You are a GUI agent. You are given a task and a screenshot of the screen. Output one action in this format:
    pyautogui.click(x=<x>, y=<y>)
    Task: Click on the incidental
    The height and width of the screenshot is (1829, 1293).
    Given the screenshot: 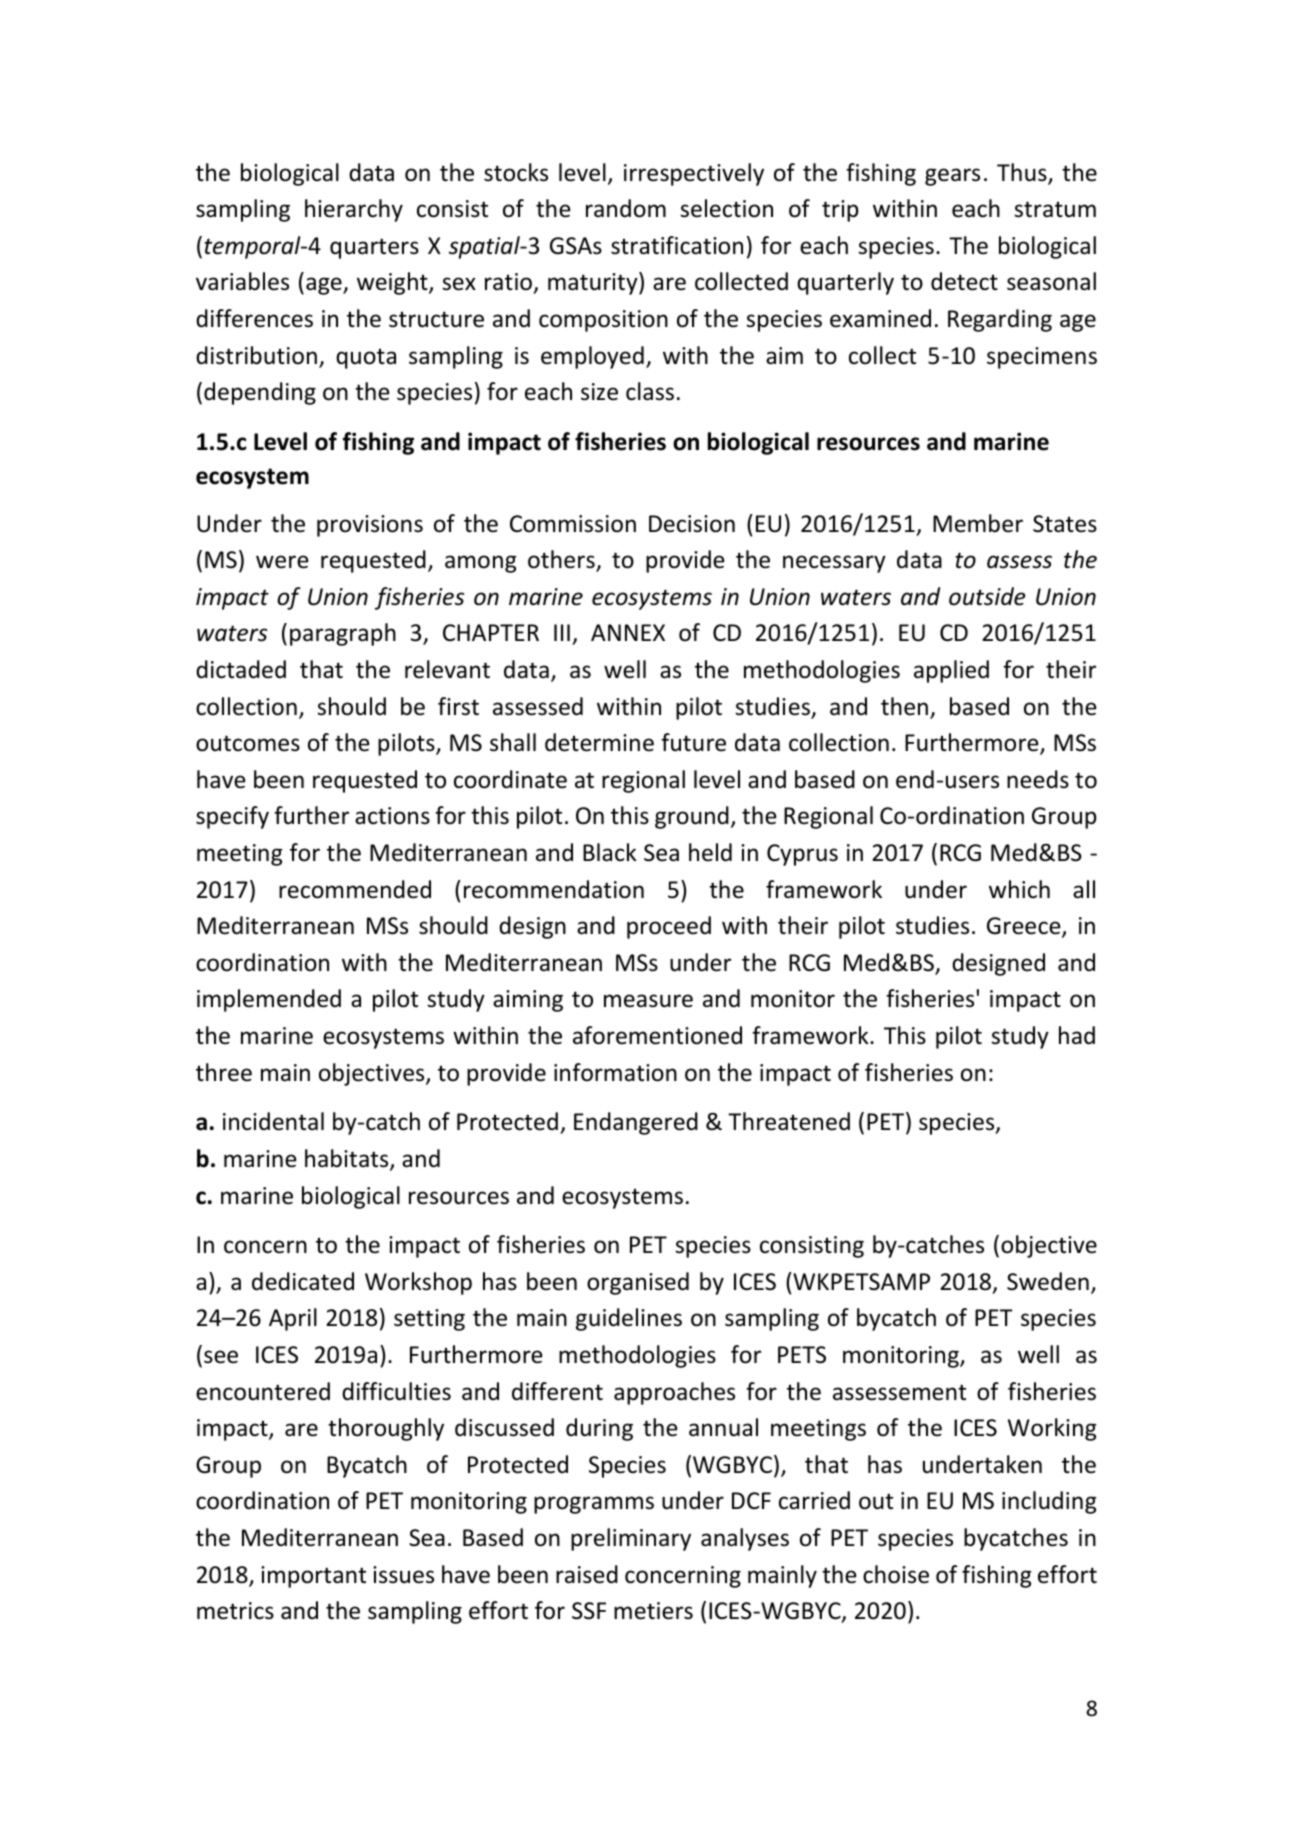 What is the action you would take?
    pyautogui.click(x=273, y=1121)
